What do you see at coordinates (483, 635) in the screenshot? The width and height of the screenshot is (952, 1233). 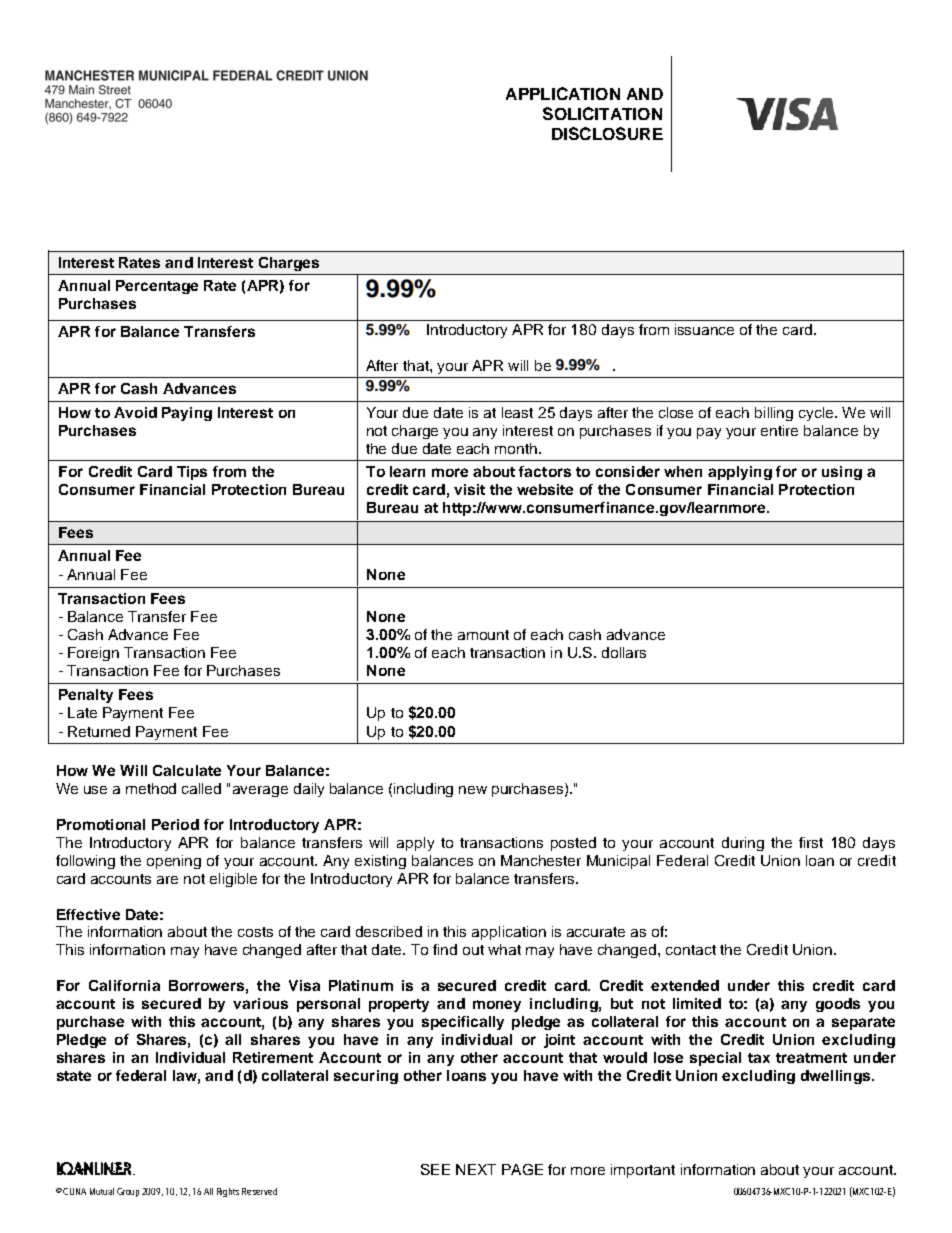 I see `amount` at bounding box center [483, 635].
